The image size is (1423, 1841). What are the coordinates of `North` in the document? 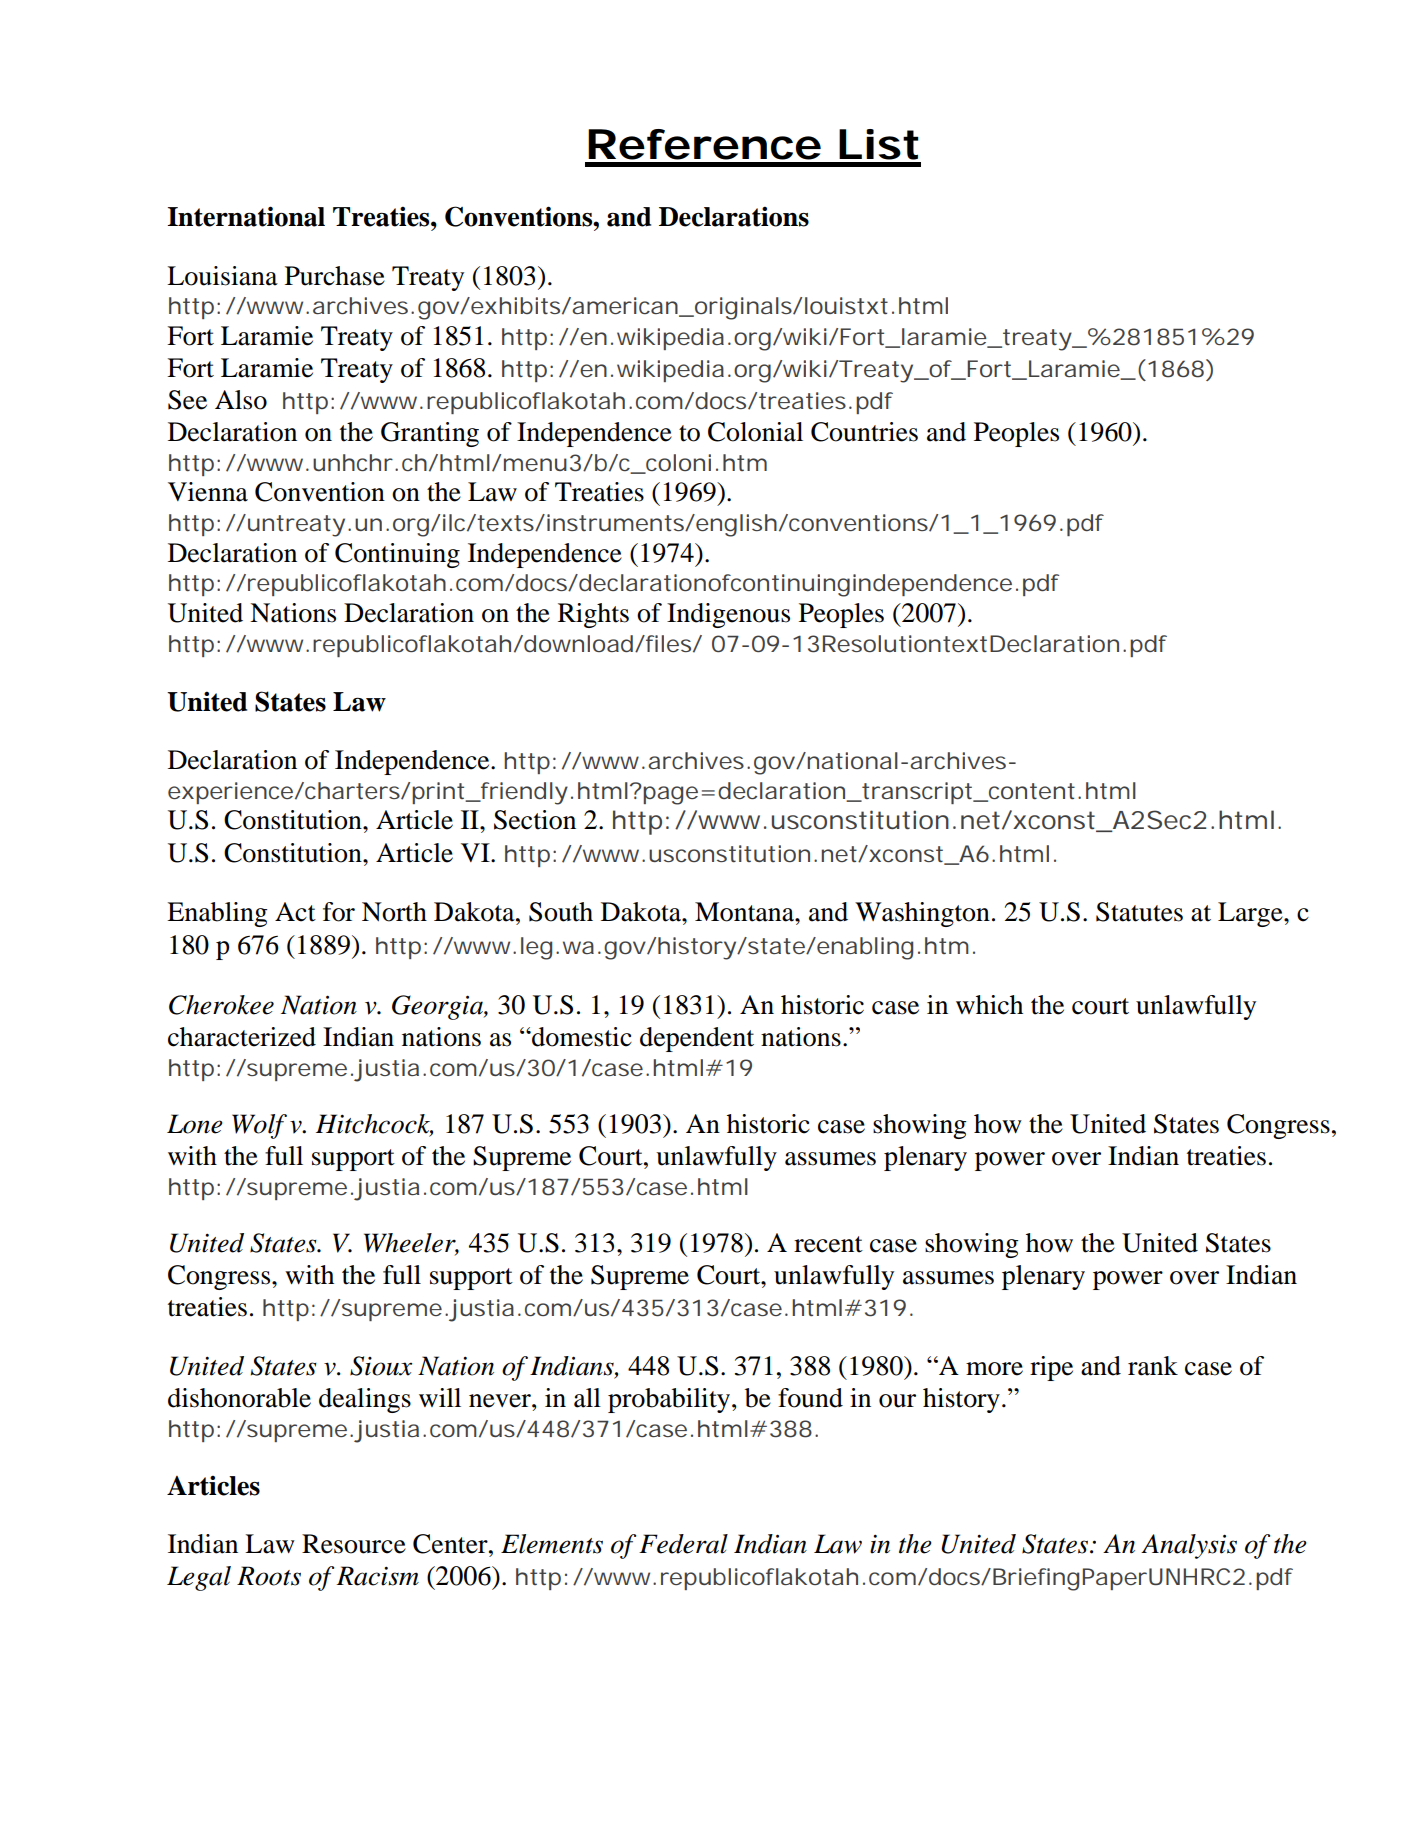 It's located at (394, 912).
